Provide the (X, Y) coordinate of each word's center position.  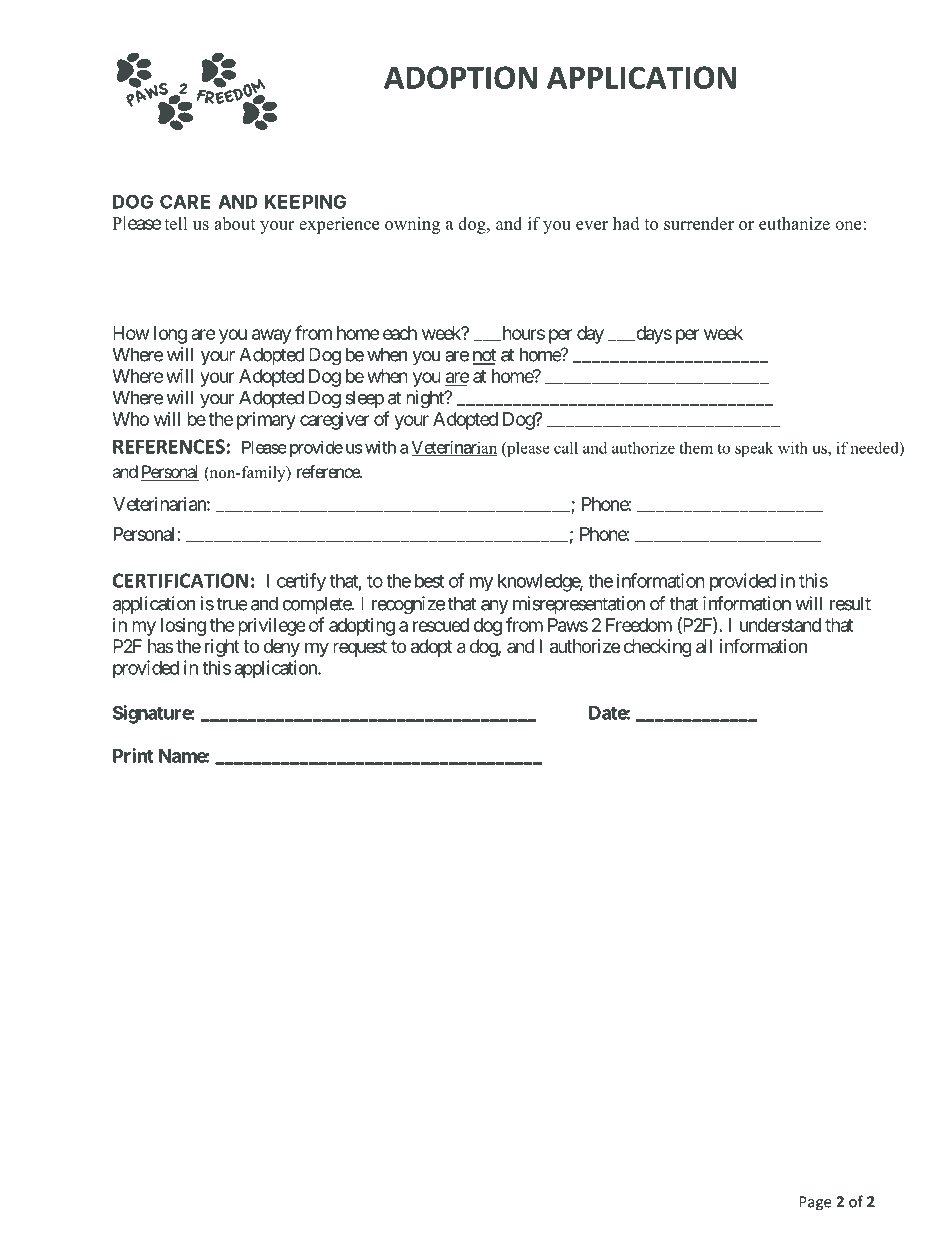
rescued (441, 625)
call (566, 447)
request (360, 648)
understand (780, 625)
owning (412, 225)
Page (815, 1203)
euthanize (794, 223)
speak (754, 449)
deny (281, 648)
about (235, 223)
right (222, 648)
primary (266, 421)
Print (133, 755)
